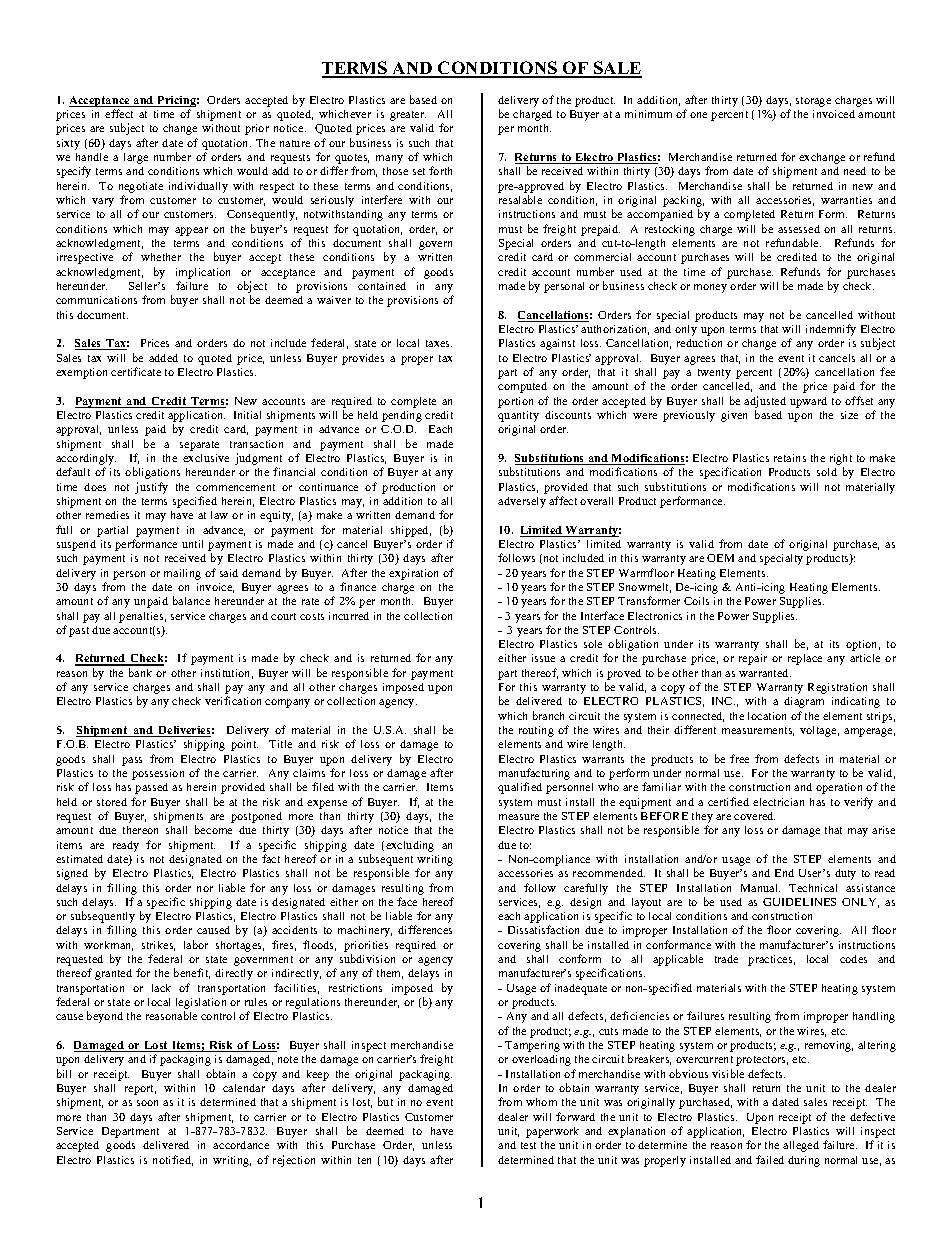 This image has width=952, height=1233. Describe the element at coordinates (136, 371) in the image. I see `certificate` at that location.
